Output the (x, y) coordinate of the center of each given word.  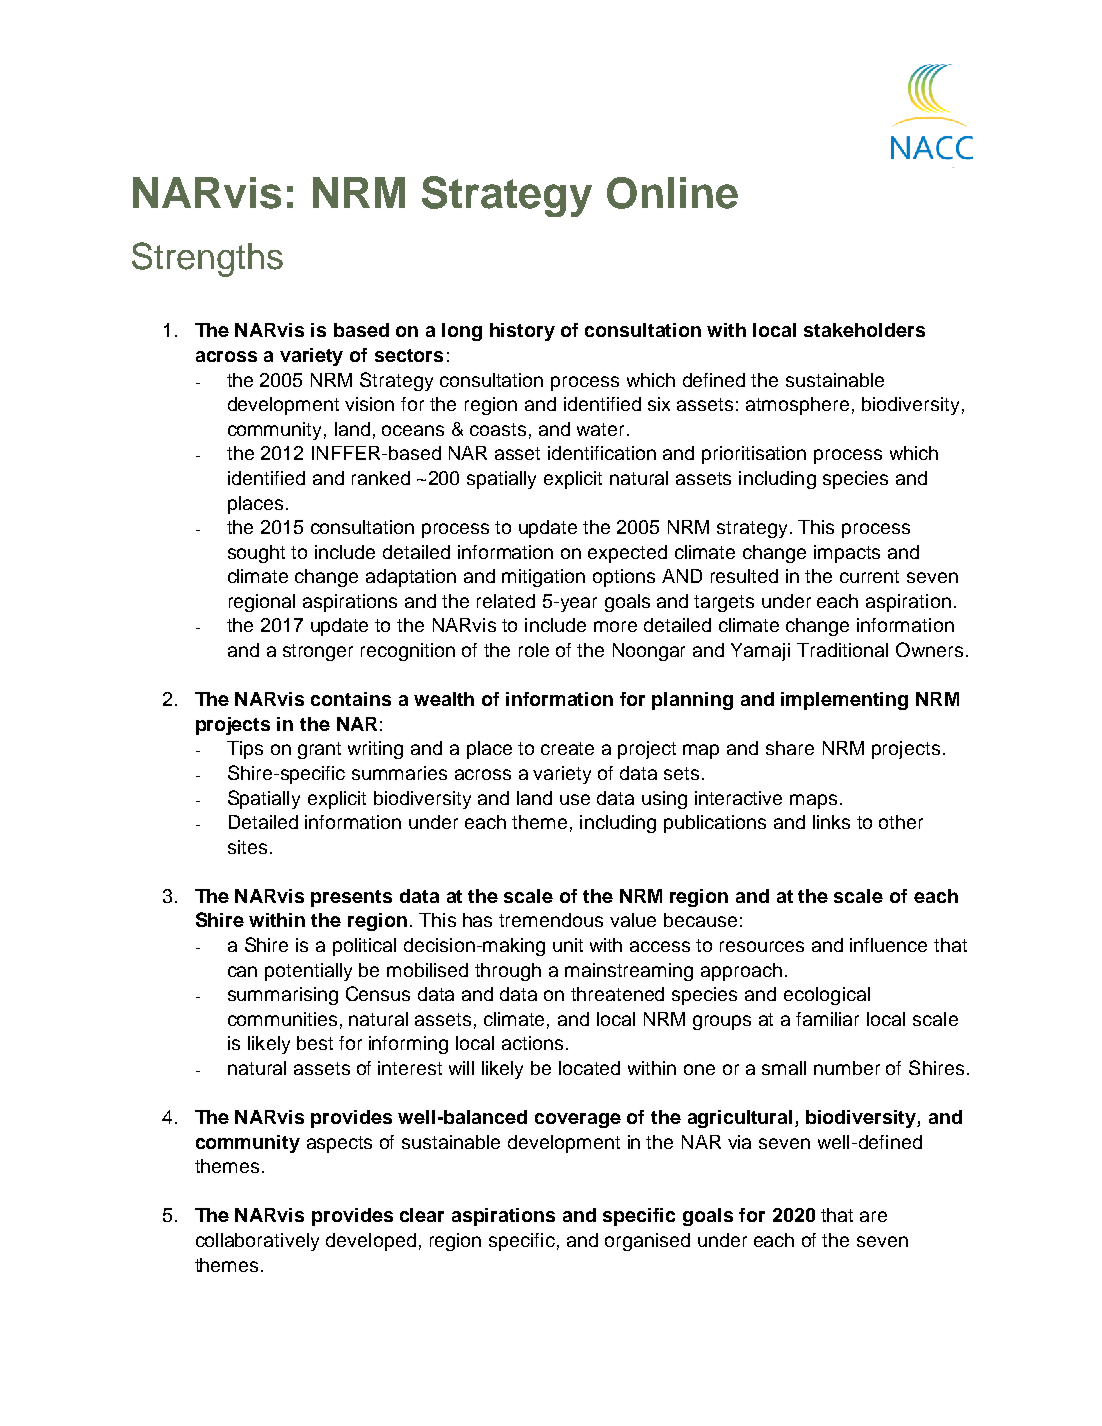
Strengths (207, 259)
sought (256, 554)
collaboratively (257, 1242)
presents (351, 898)
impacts (847, 554)
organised (647, 1242)
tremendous (551, 920)
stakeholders (864, 330)
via (739, 1142)
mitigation (543, 578)
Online (672, 193)
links (831, 822)
